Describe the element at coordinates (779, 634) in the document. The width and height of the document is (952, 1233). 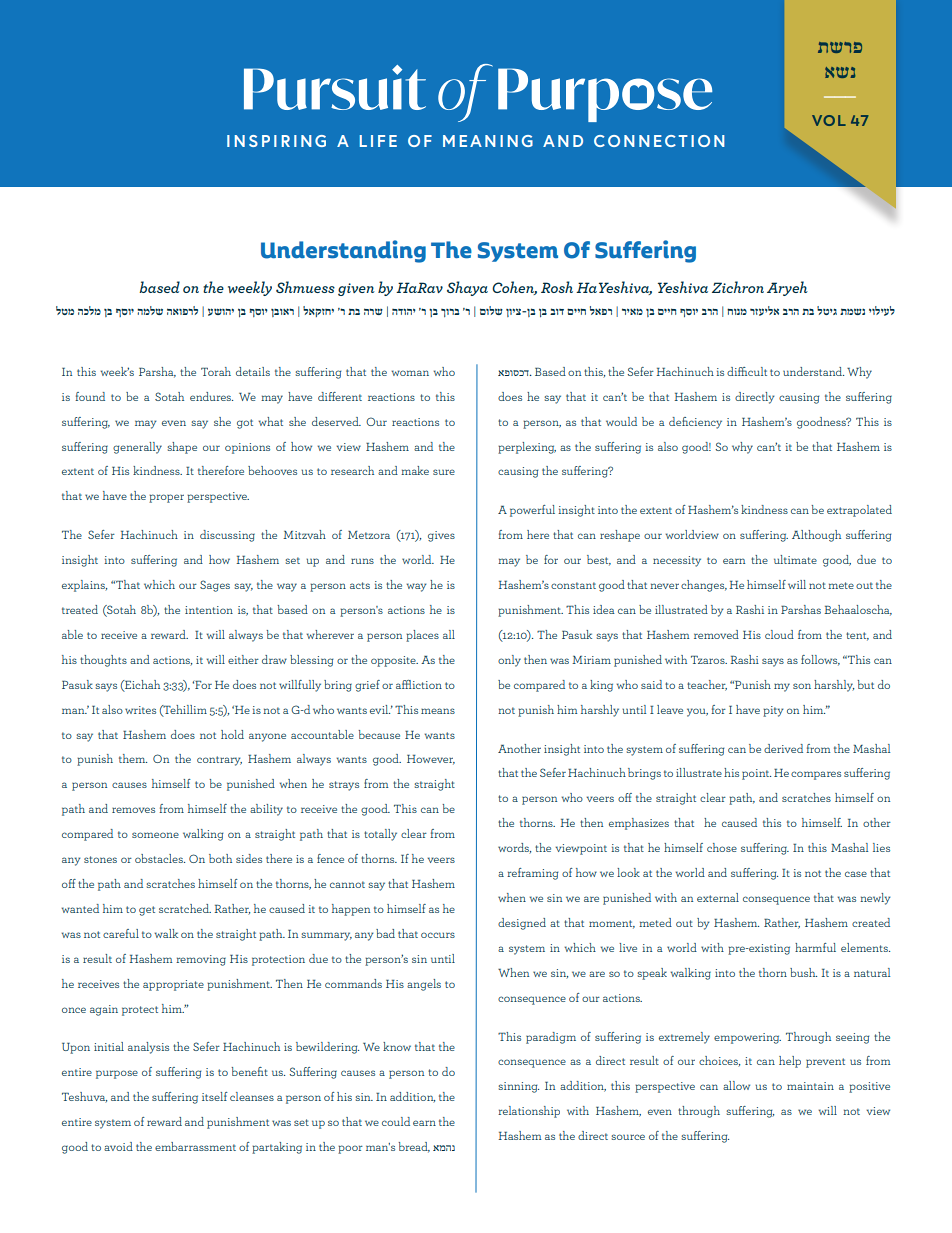
I see `cloud` at that location.
